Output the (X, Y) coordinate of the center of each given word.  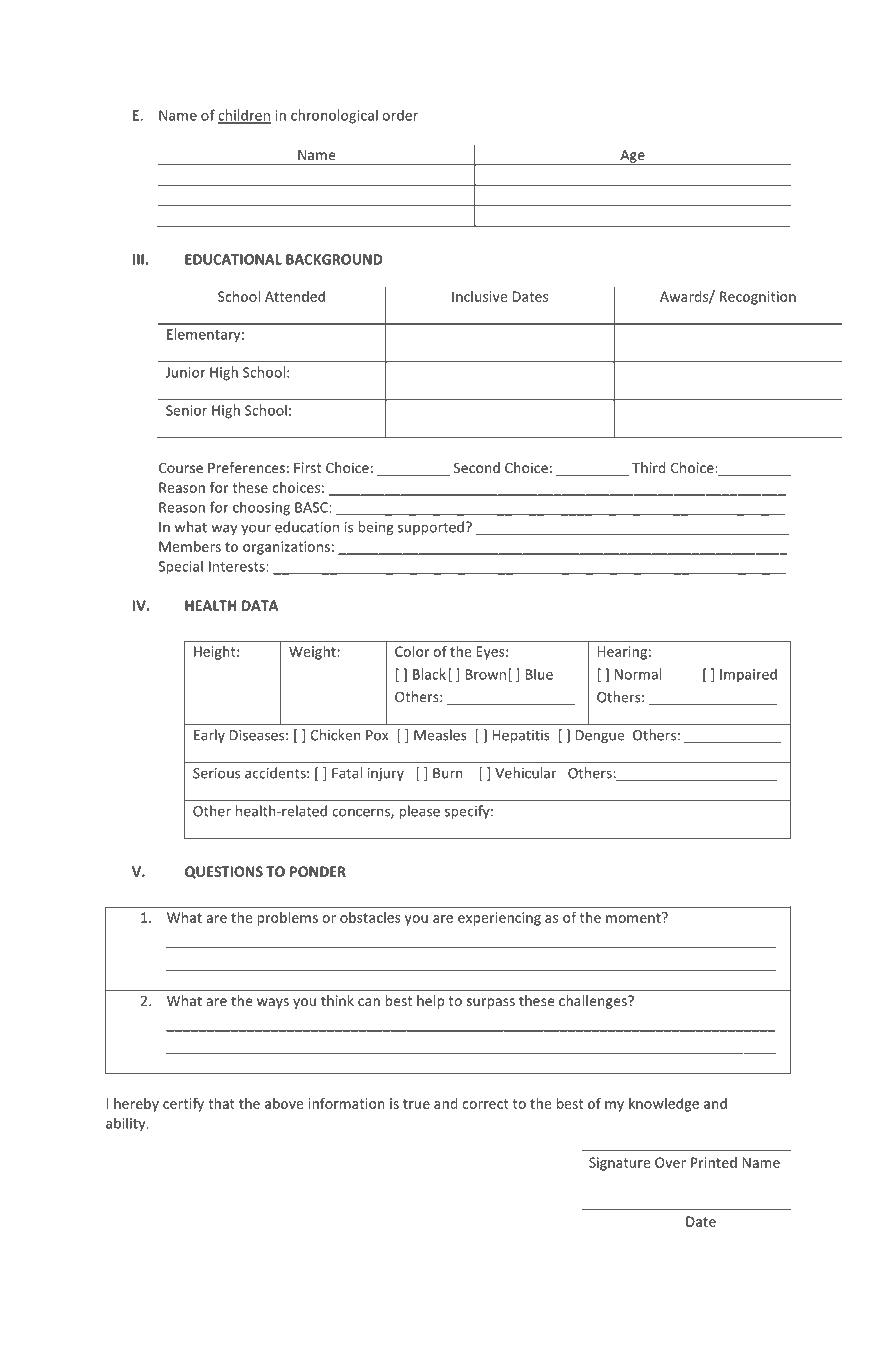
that (221, 1103)
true (416, 1104)
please (419, 812)
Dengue (600, 736)
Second (477, 467)
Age (632, 157)
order (400, 115)
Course (181, 467)
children (244, 116)
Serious (216, 773)
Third (649, 467)
